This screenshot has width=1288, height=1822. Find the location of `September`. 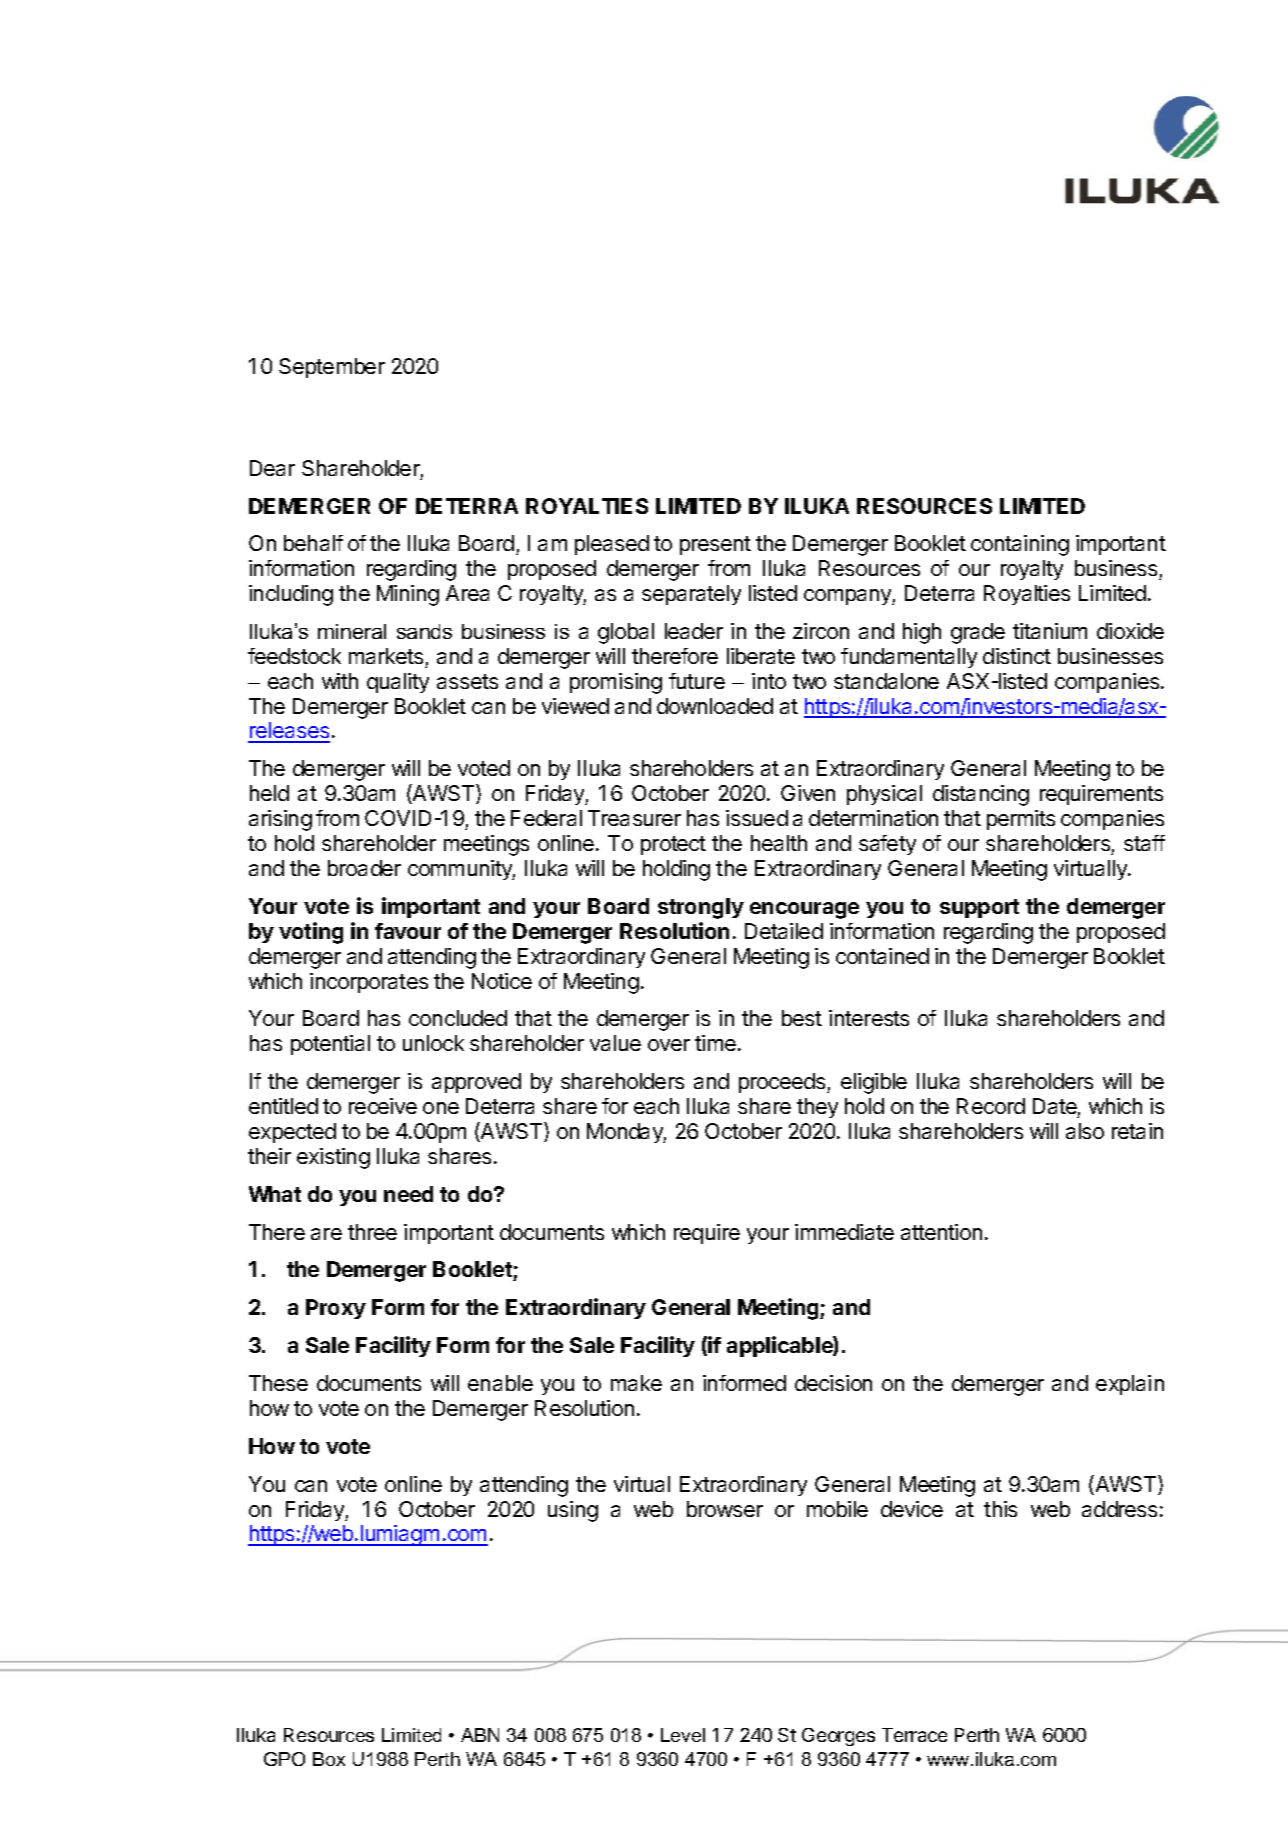

September is located at coordinates (332, 368).
